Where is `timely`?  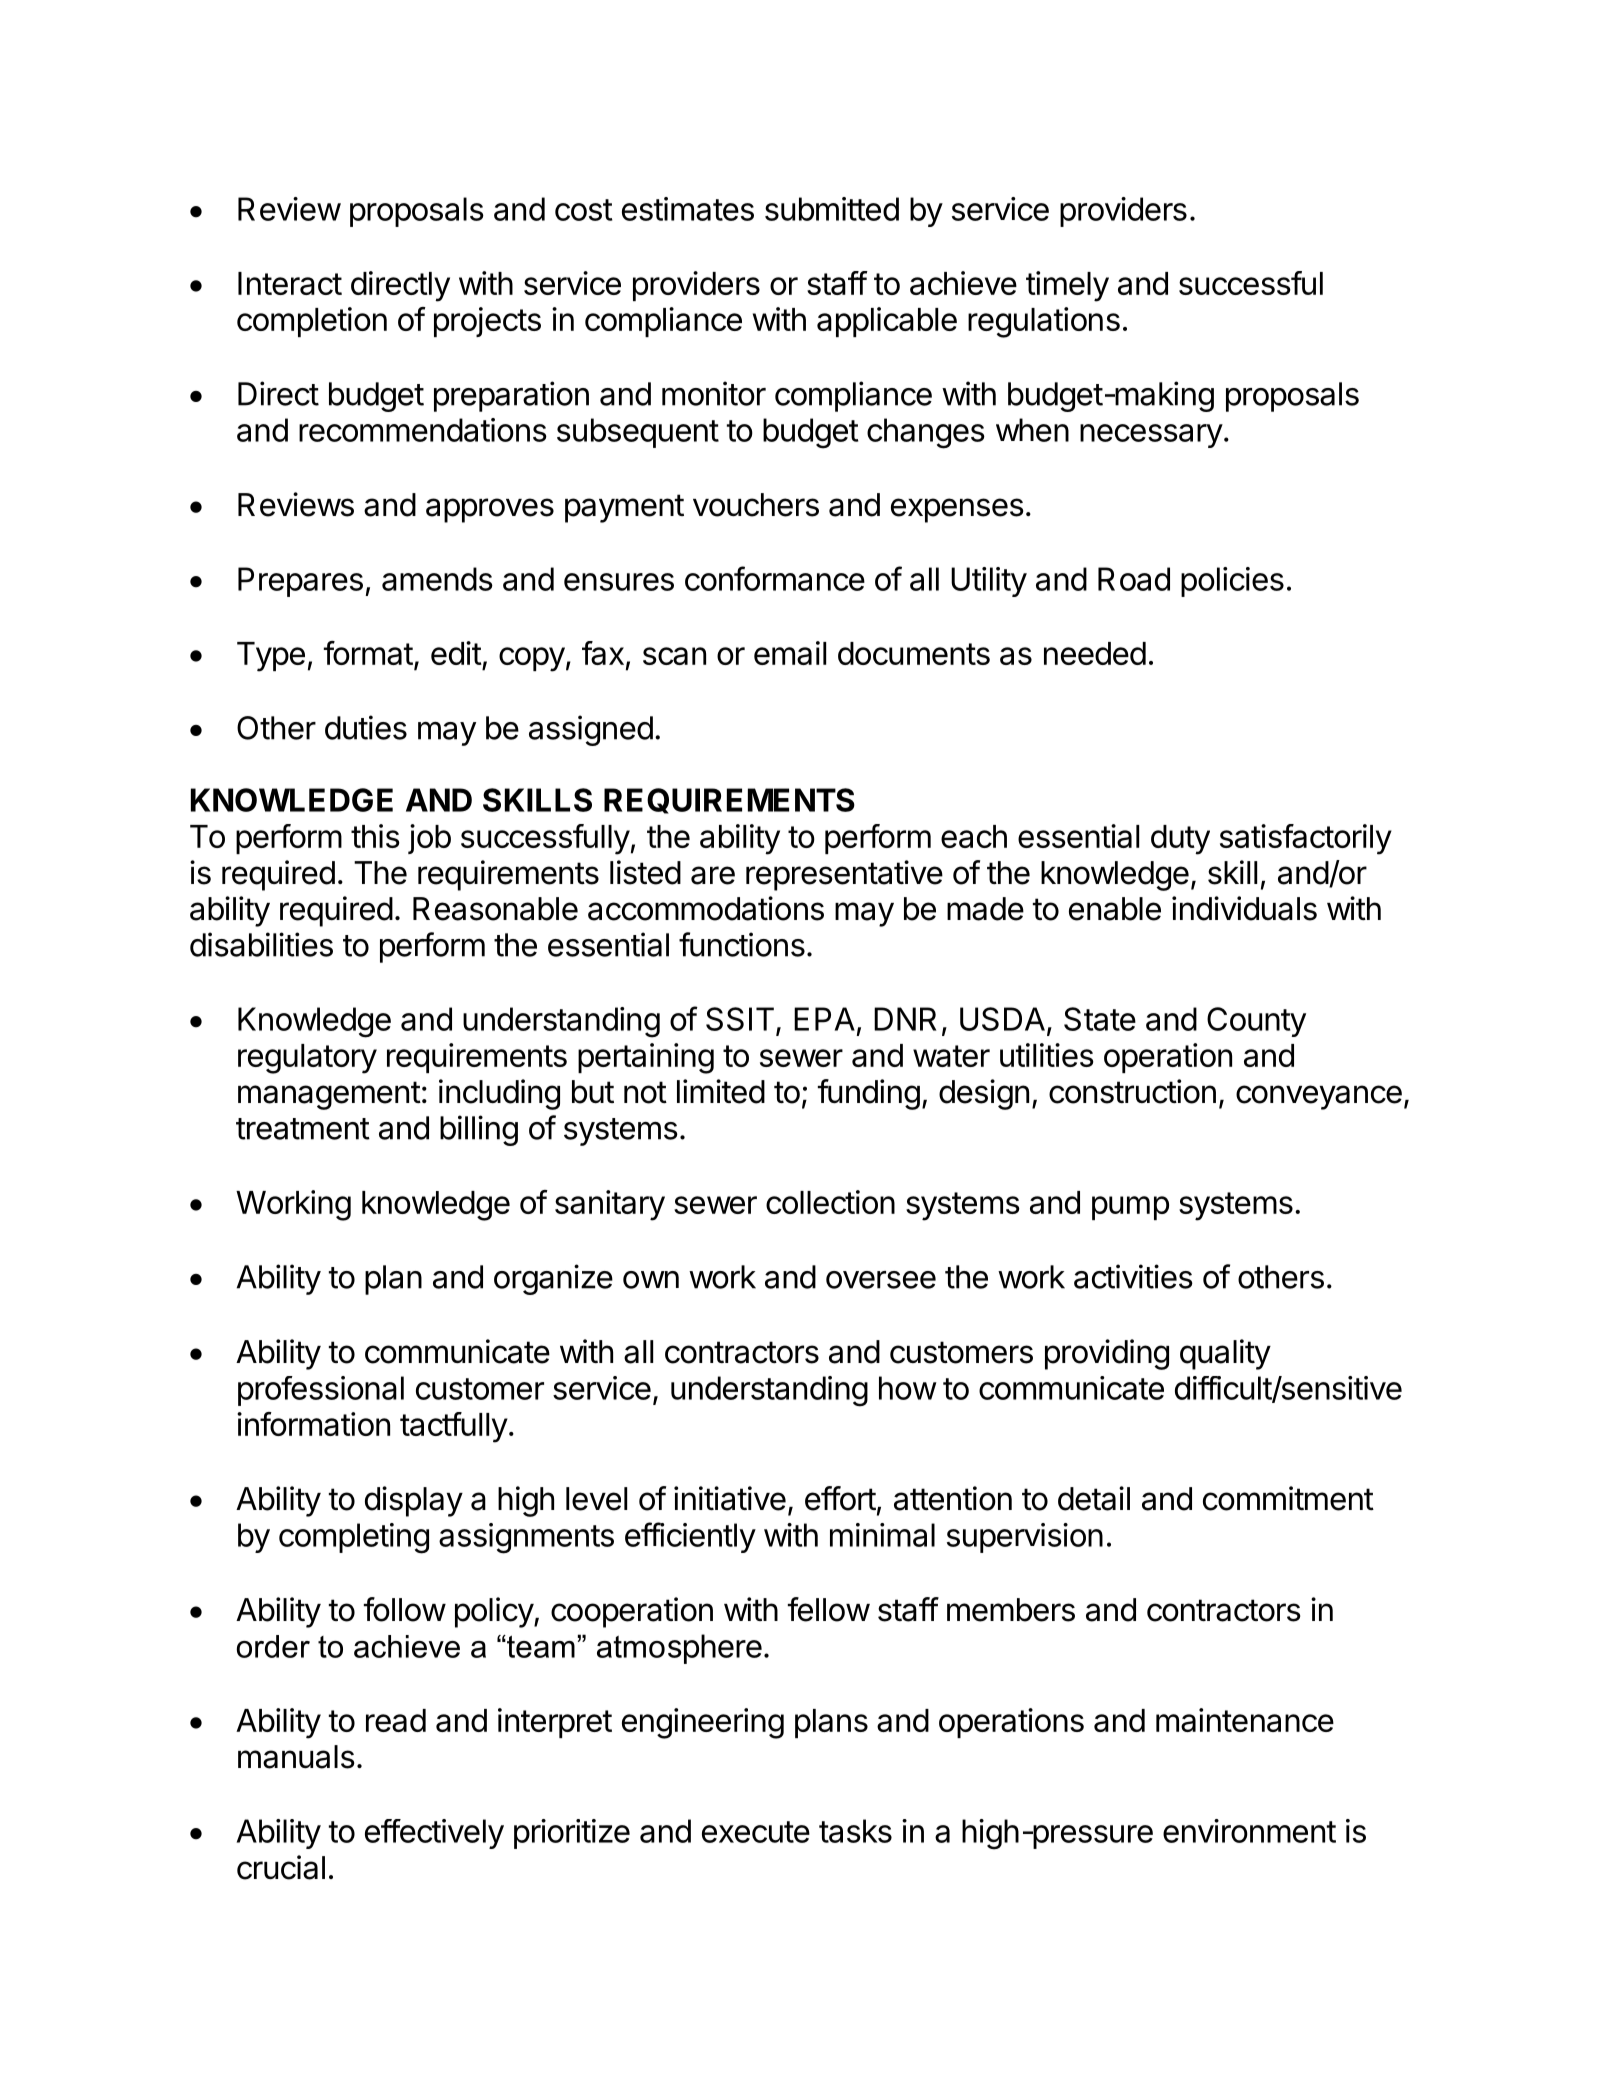
timely is located at coordinates (1067, 286).
